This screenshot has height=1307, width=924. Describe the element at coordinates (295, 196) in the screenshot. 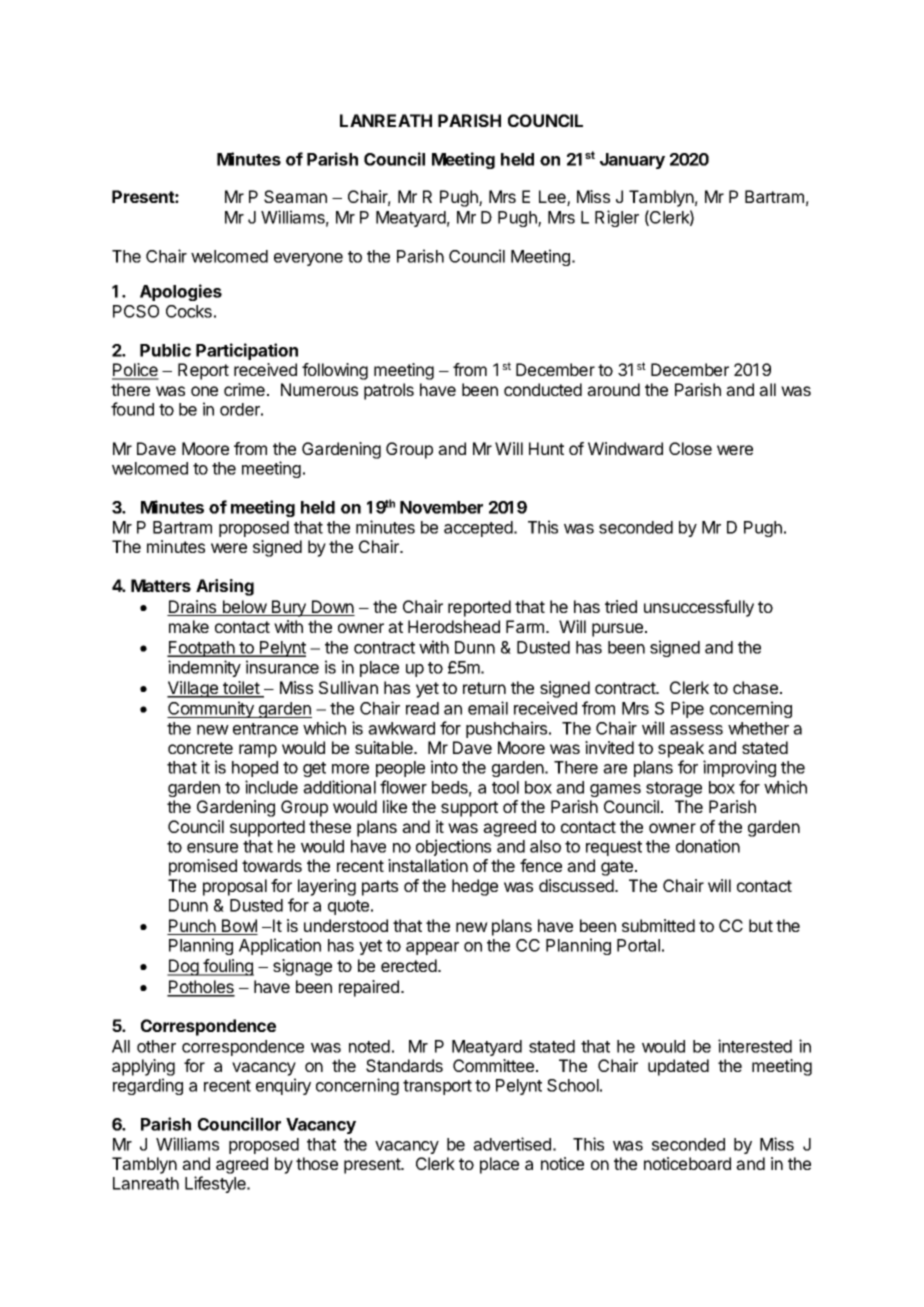

I see `Seaman` at that location.
